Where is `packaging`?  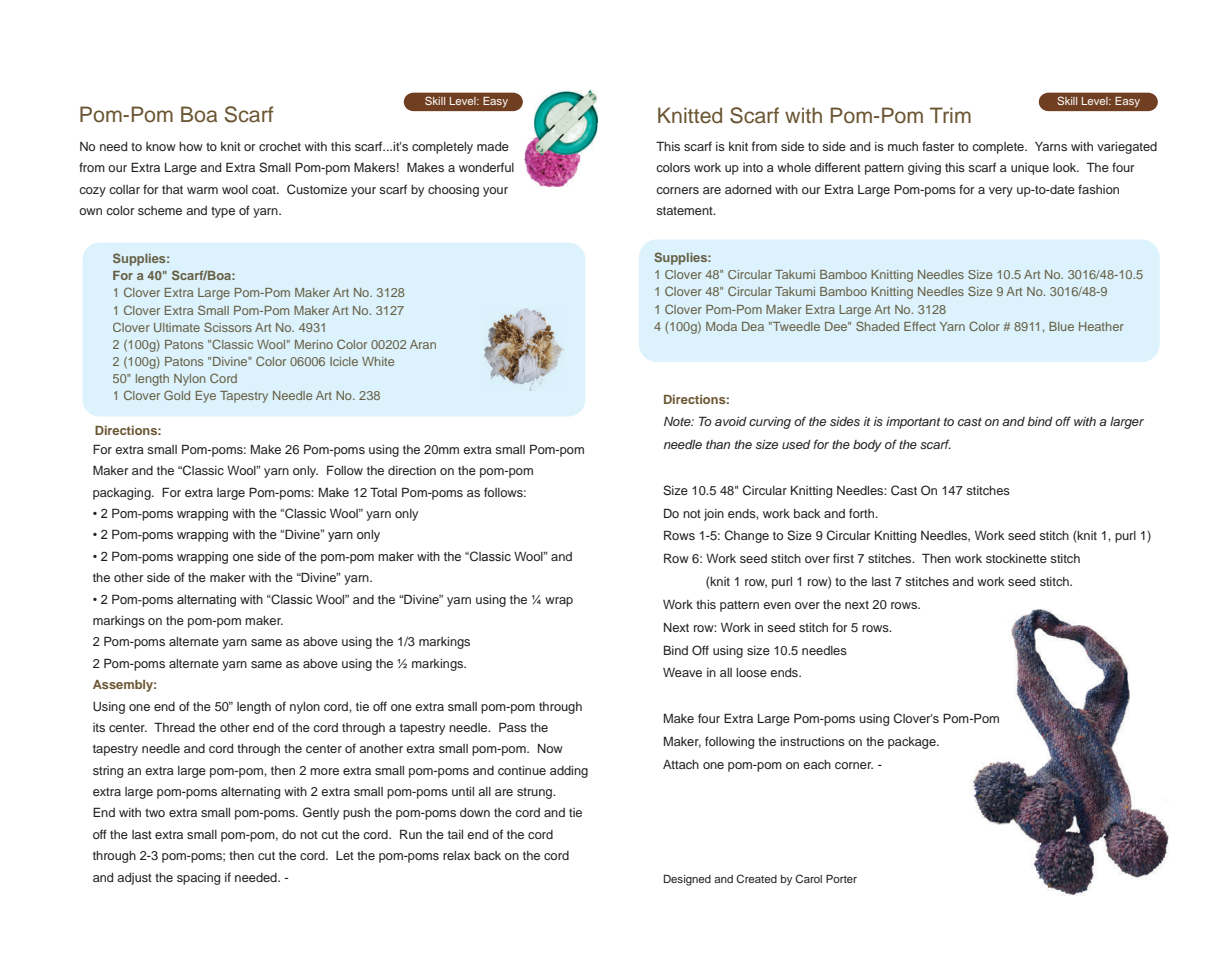
packaging is located at coordinates (123, 494).
